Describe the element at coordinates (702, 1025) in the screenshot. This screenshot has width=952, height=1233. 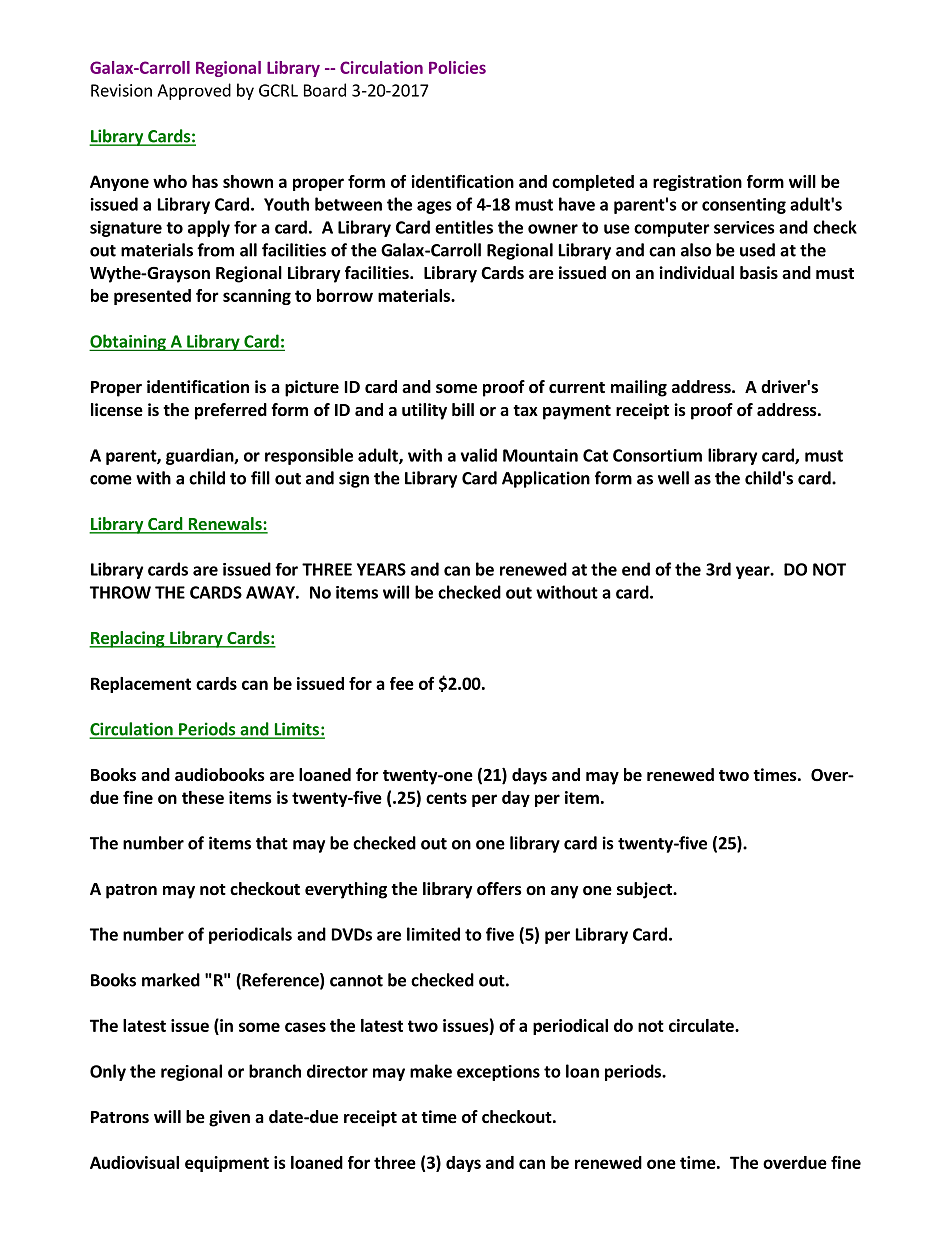
I see `circulate` at that location.
